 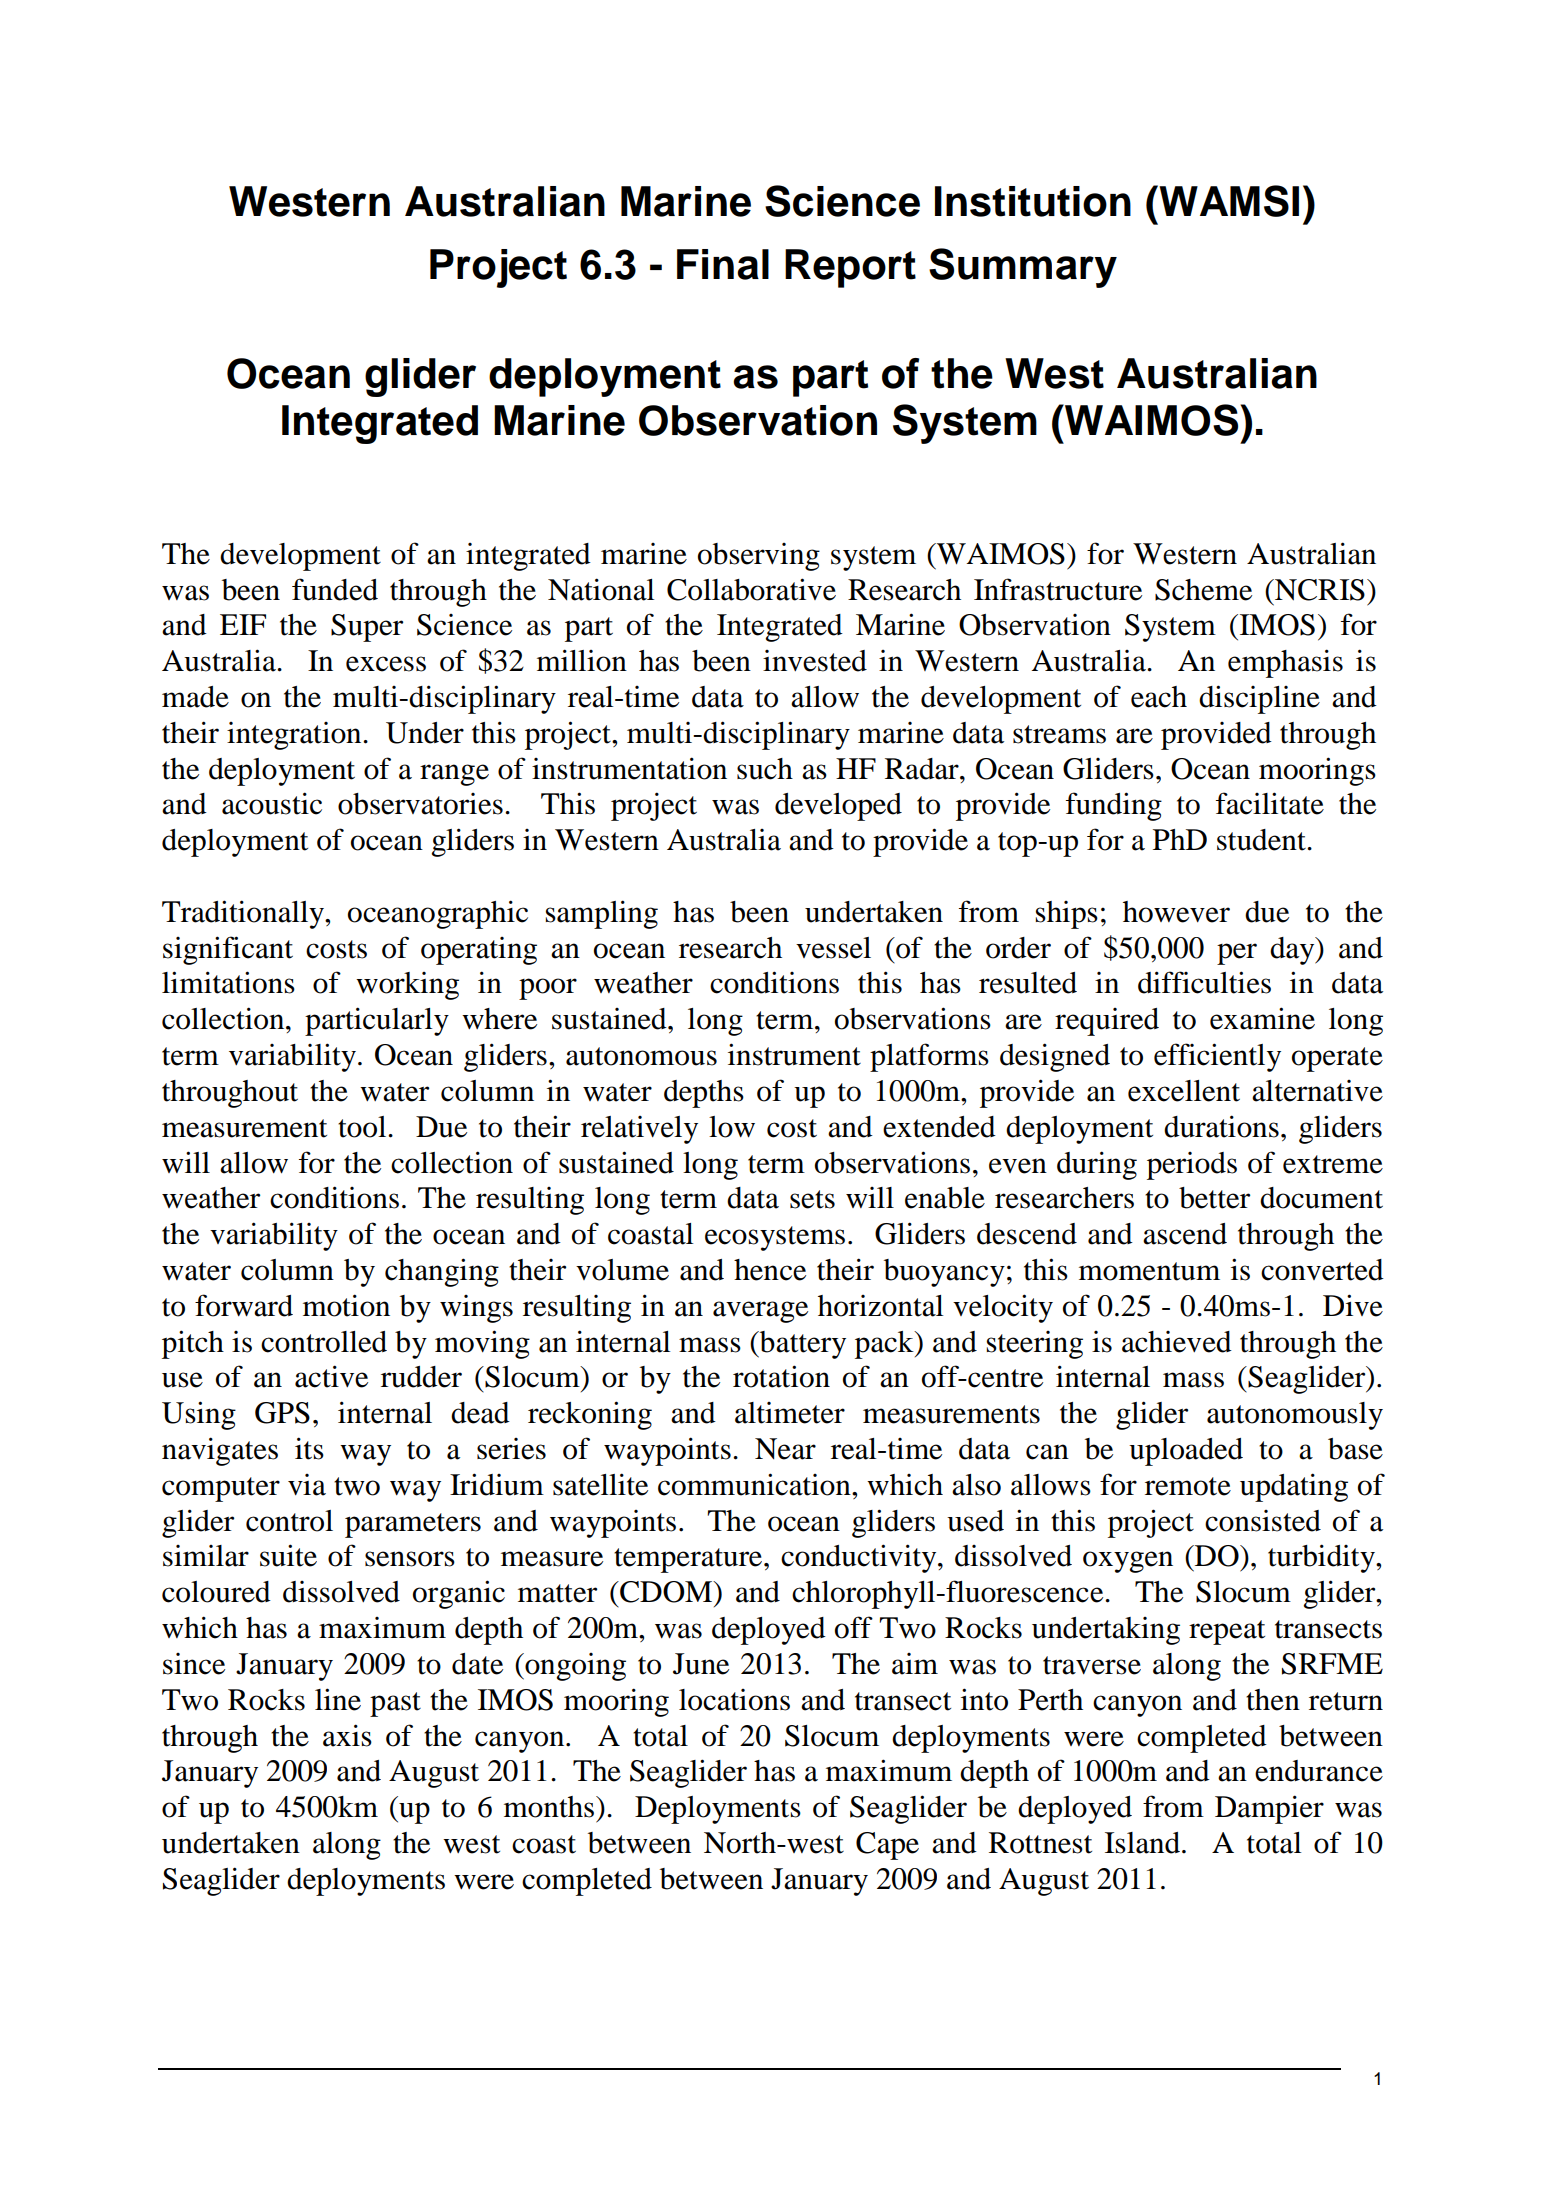 What do you see at coordinates (346, 1305) in the image?
I see `motion` at bounding box center [346, 1305].
